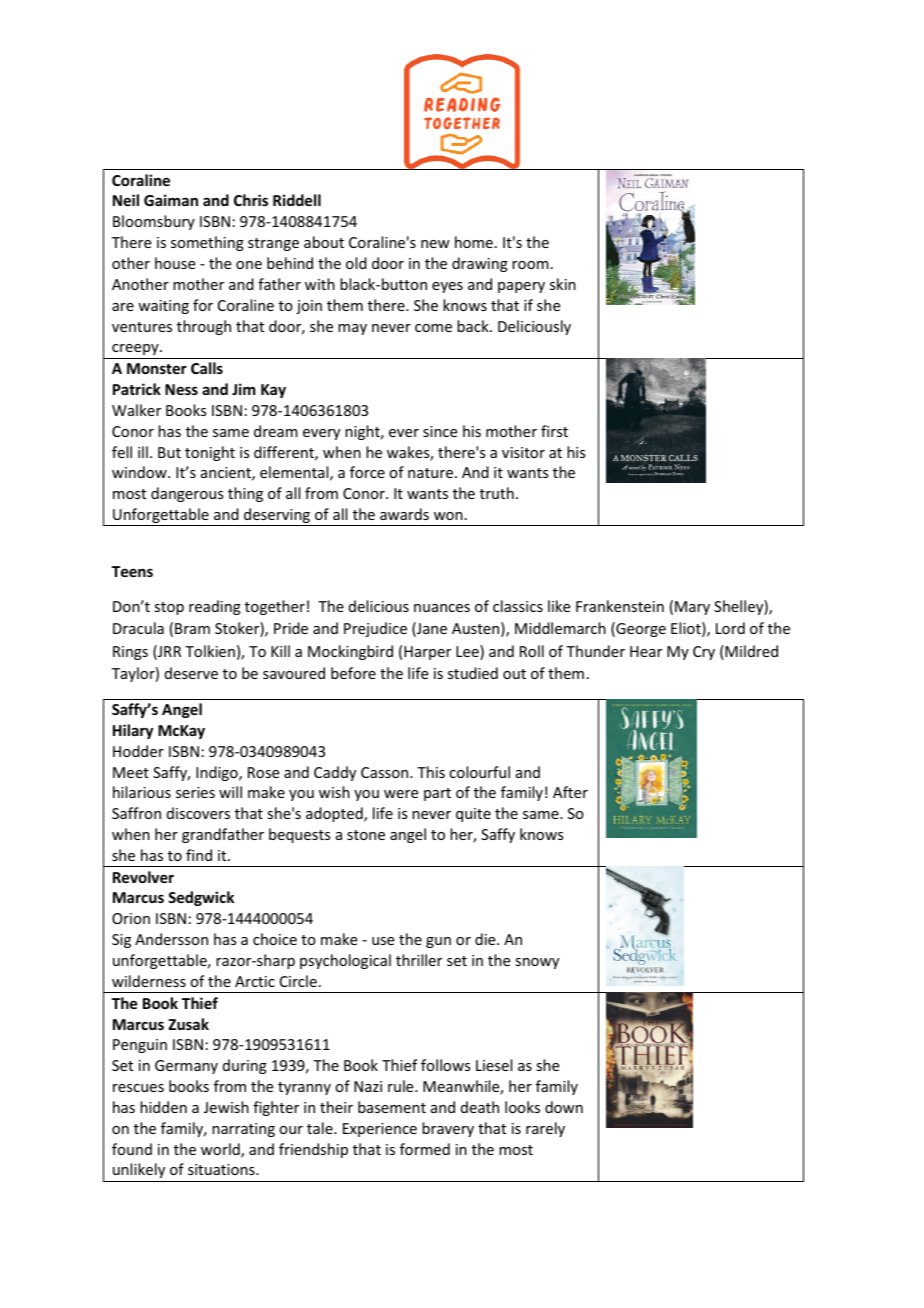  What do you see at coordinates (563, 284) in the document?
I see `skin` at bounding box center [563, 284].
